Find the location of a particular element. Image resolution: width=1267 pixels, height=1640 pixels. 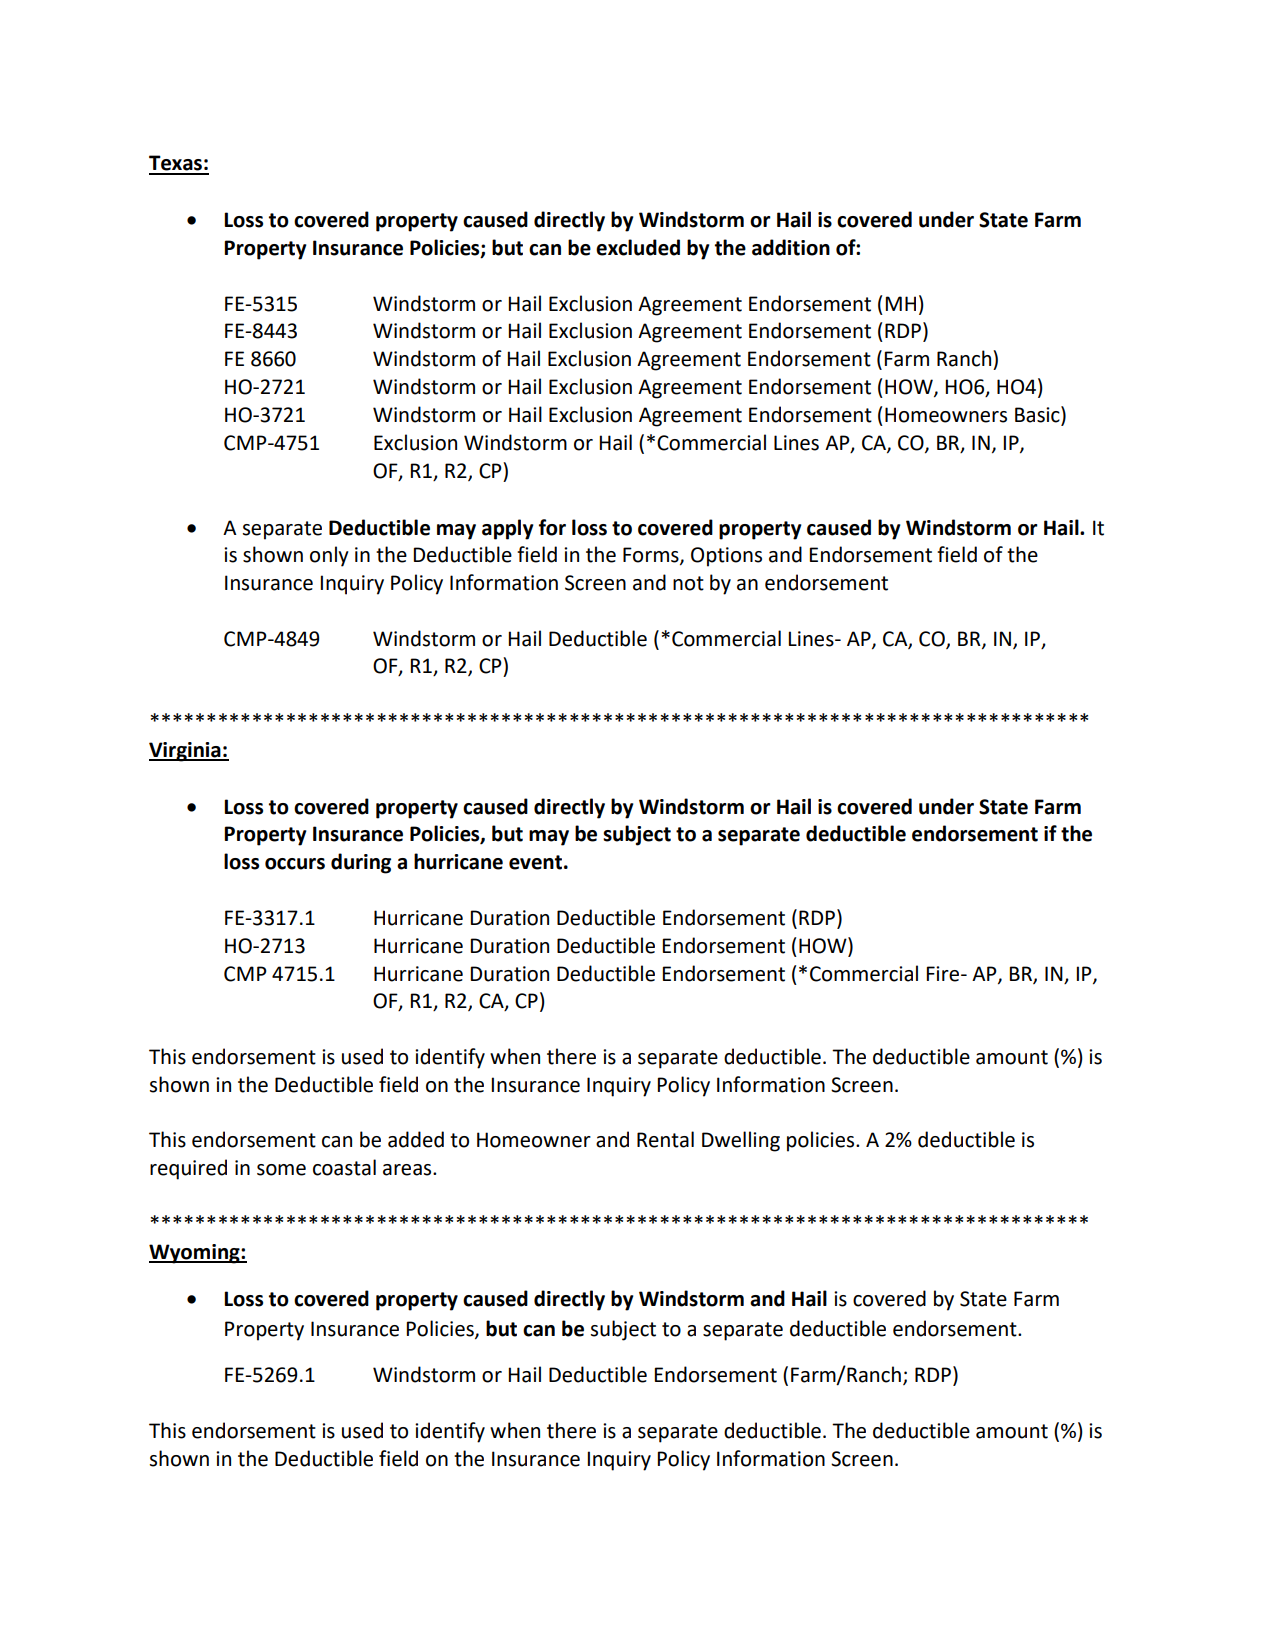

Virginia is located at coordinates (186, 752).
